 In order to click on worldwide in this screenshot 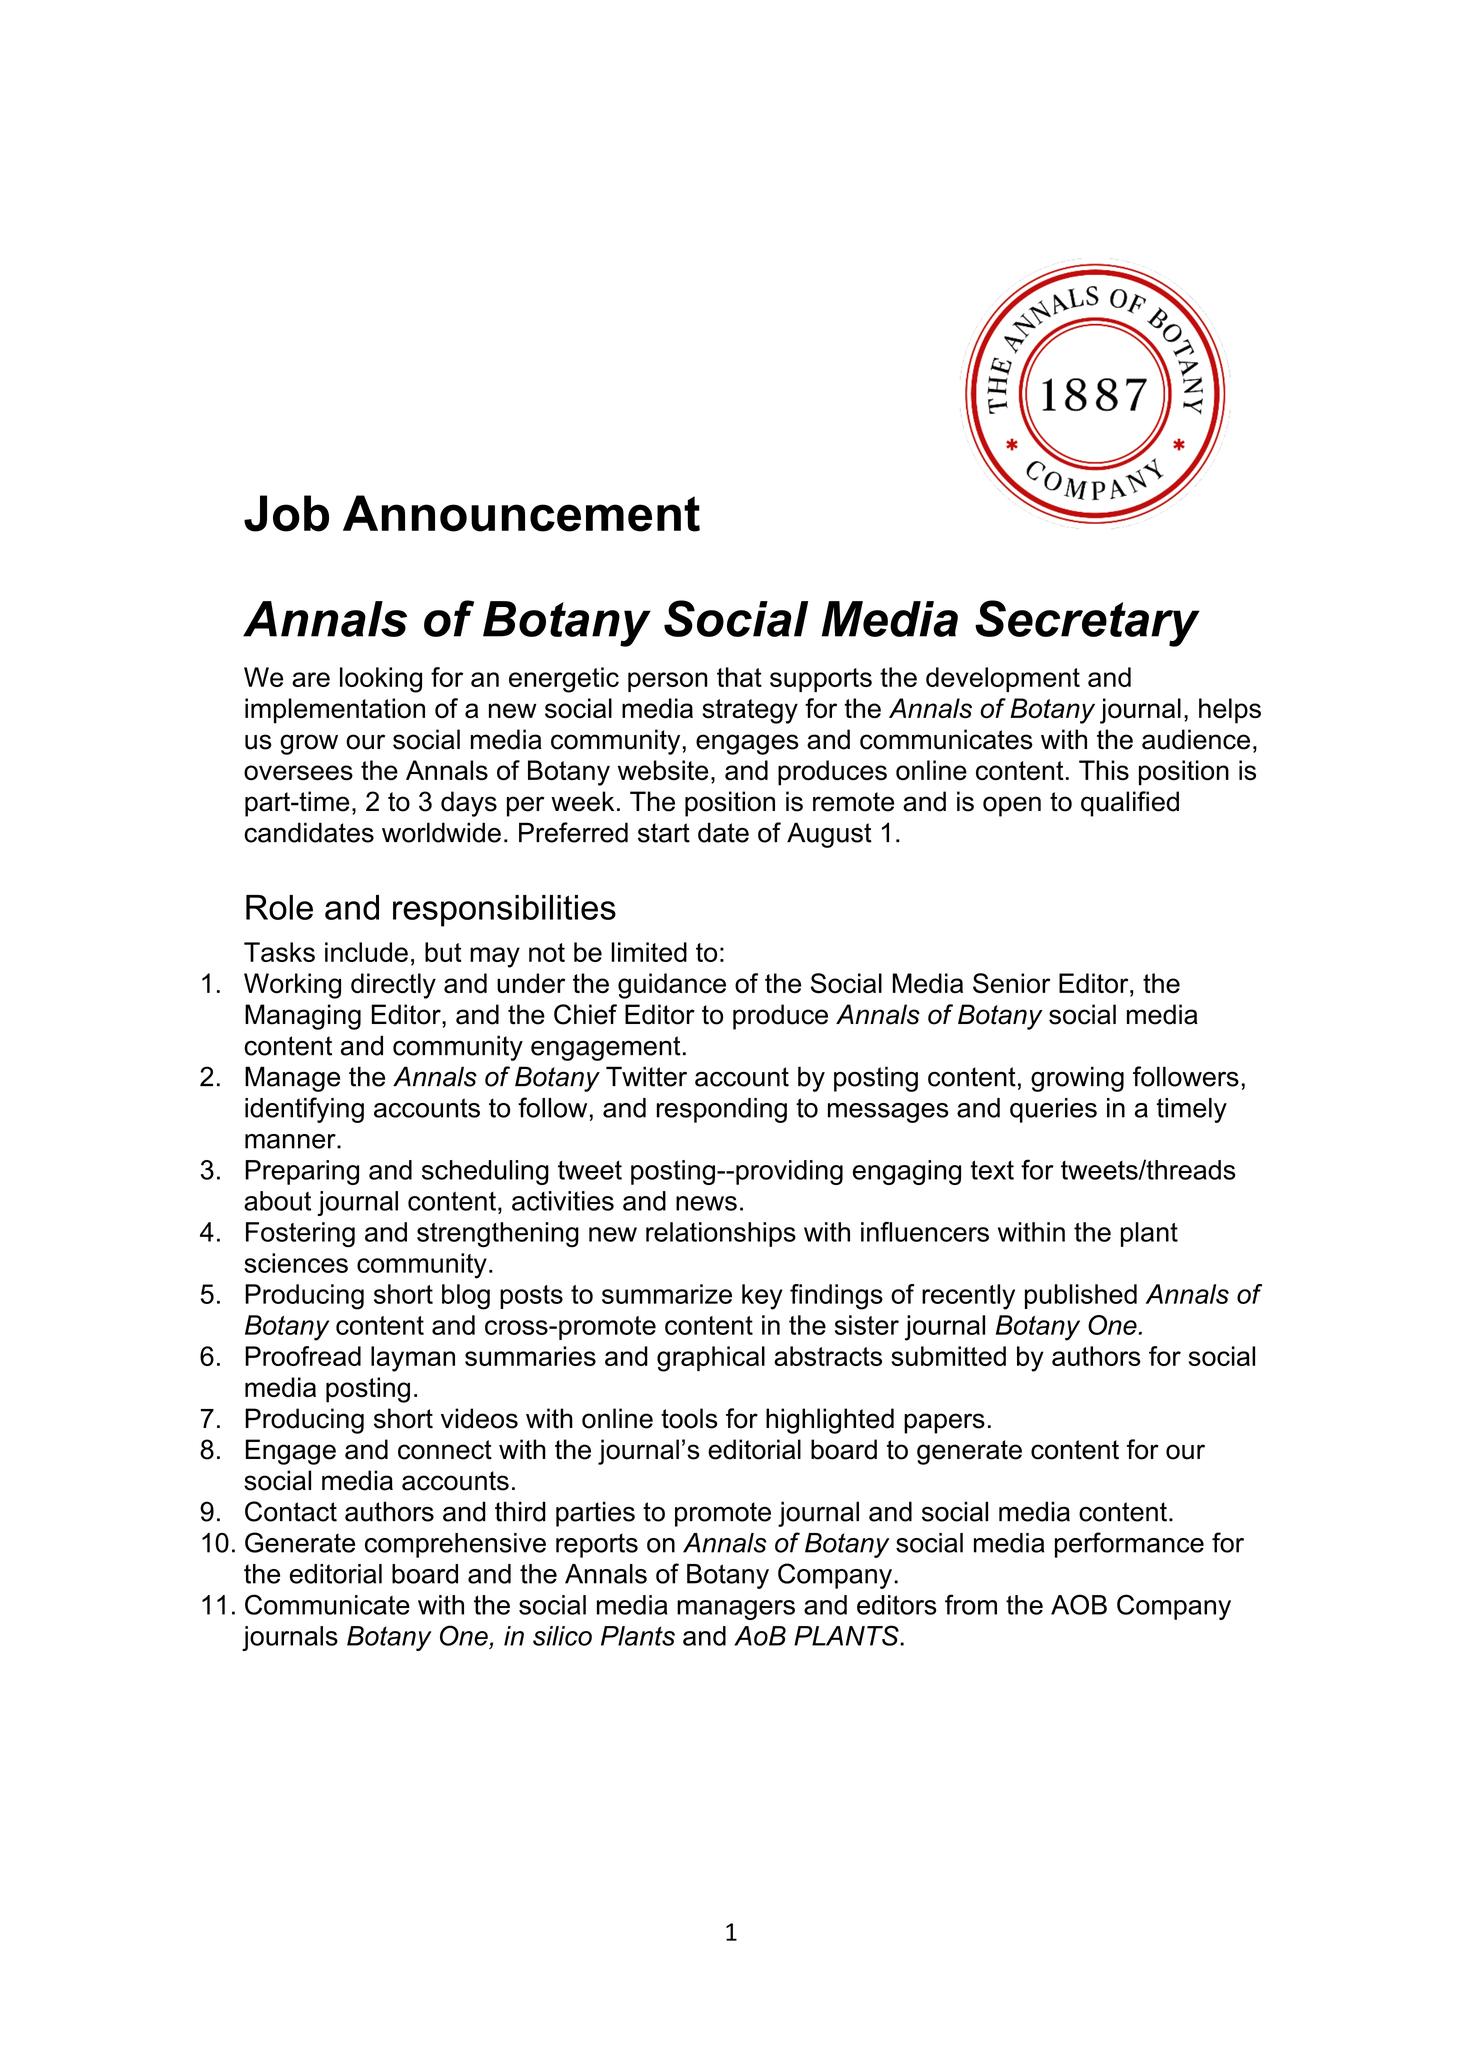, I will do `click(441, 832)`.
